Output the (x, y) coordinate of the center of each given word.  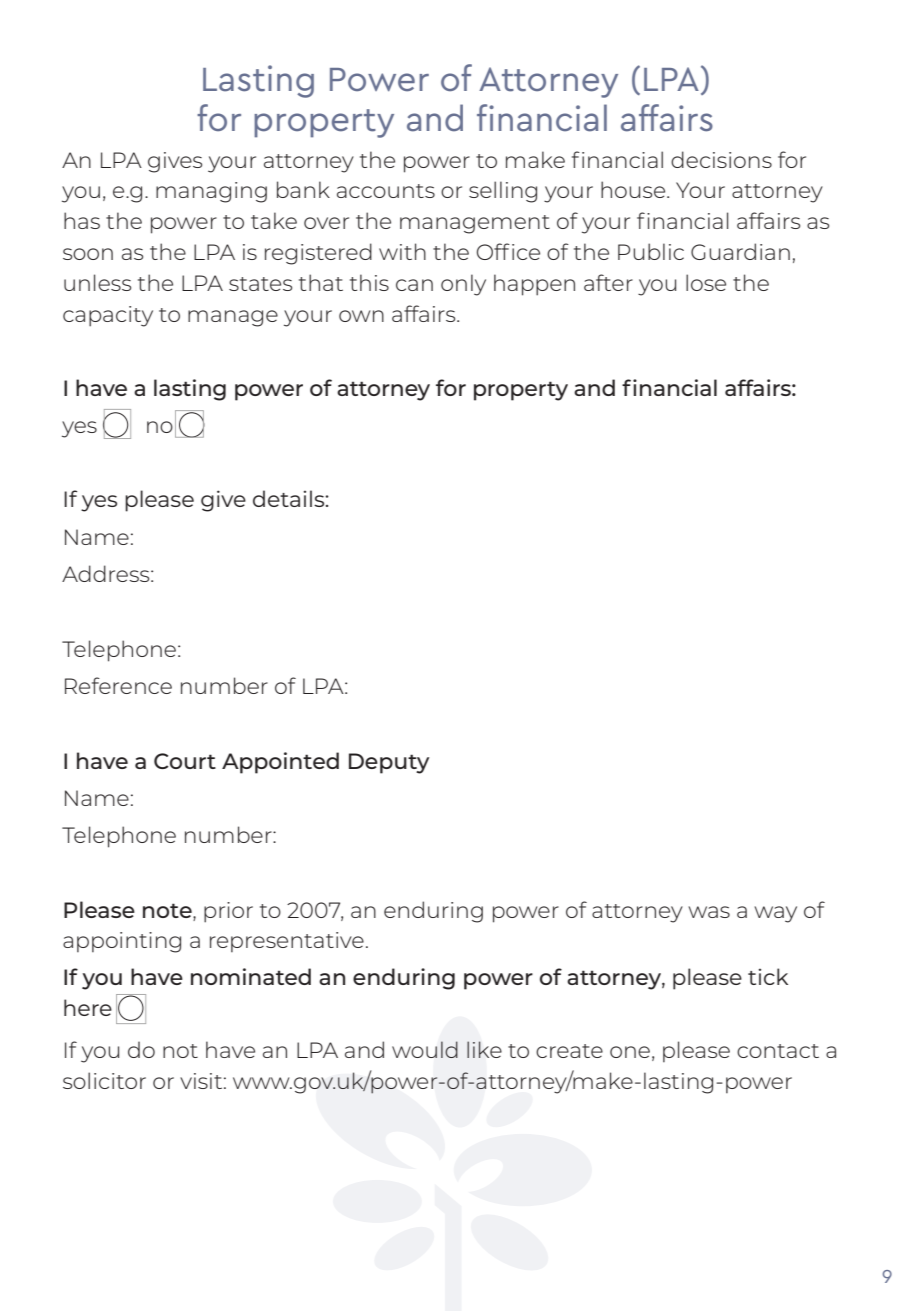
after (608, 282)
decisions (721, 159)
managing (211, 192)
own (361, 316)
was (709, 912)
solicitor (104, 1080)
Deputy (389, 763)
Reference (118, 685)
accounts (386, 191)
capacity (108, 316)
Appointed (280, 763)
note (168, 910)
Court (185, 761)
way (776, 914)
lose (706, 282)
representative (287, 942)
